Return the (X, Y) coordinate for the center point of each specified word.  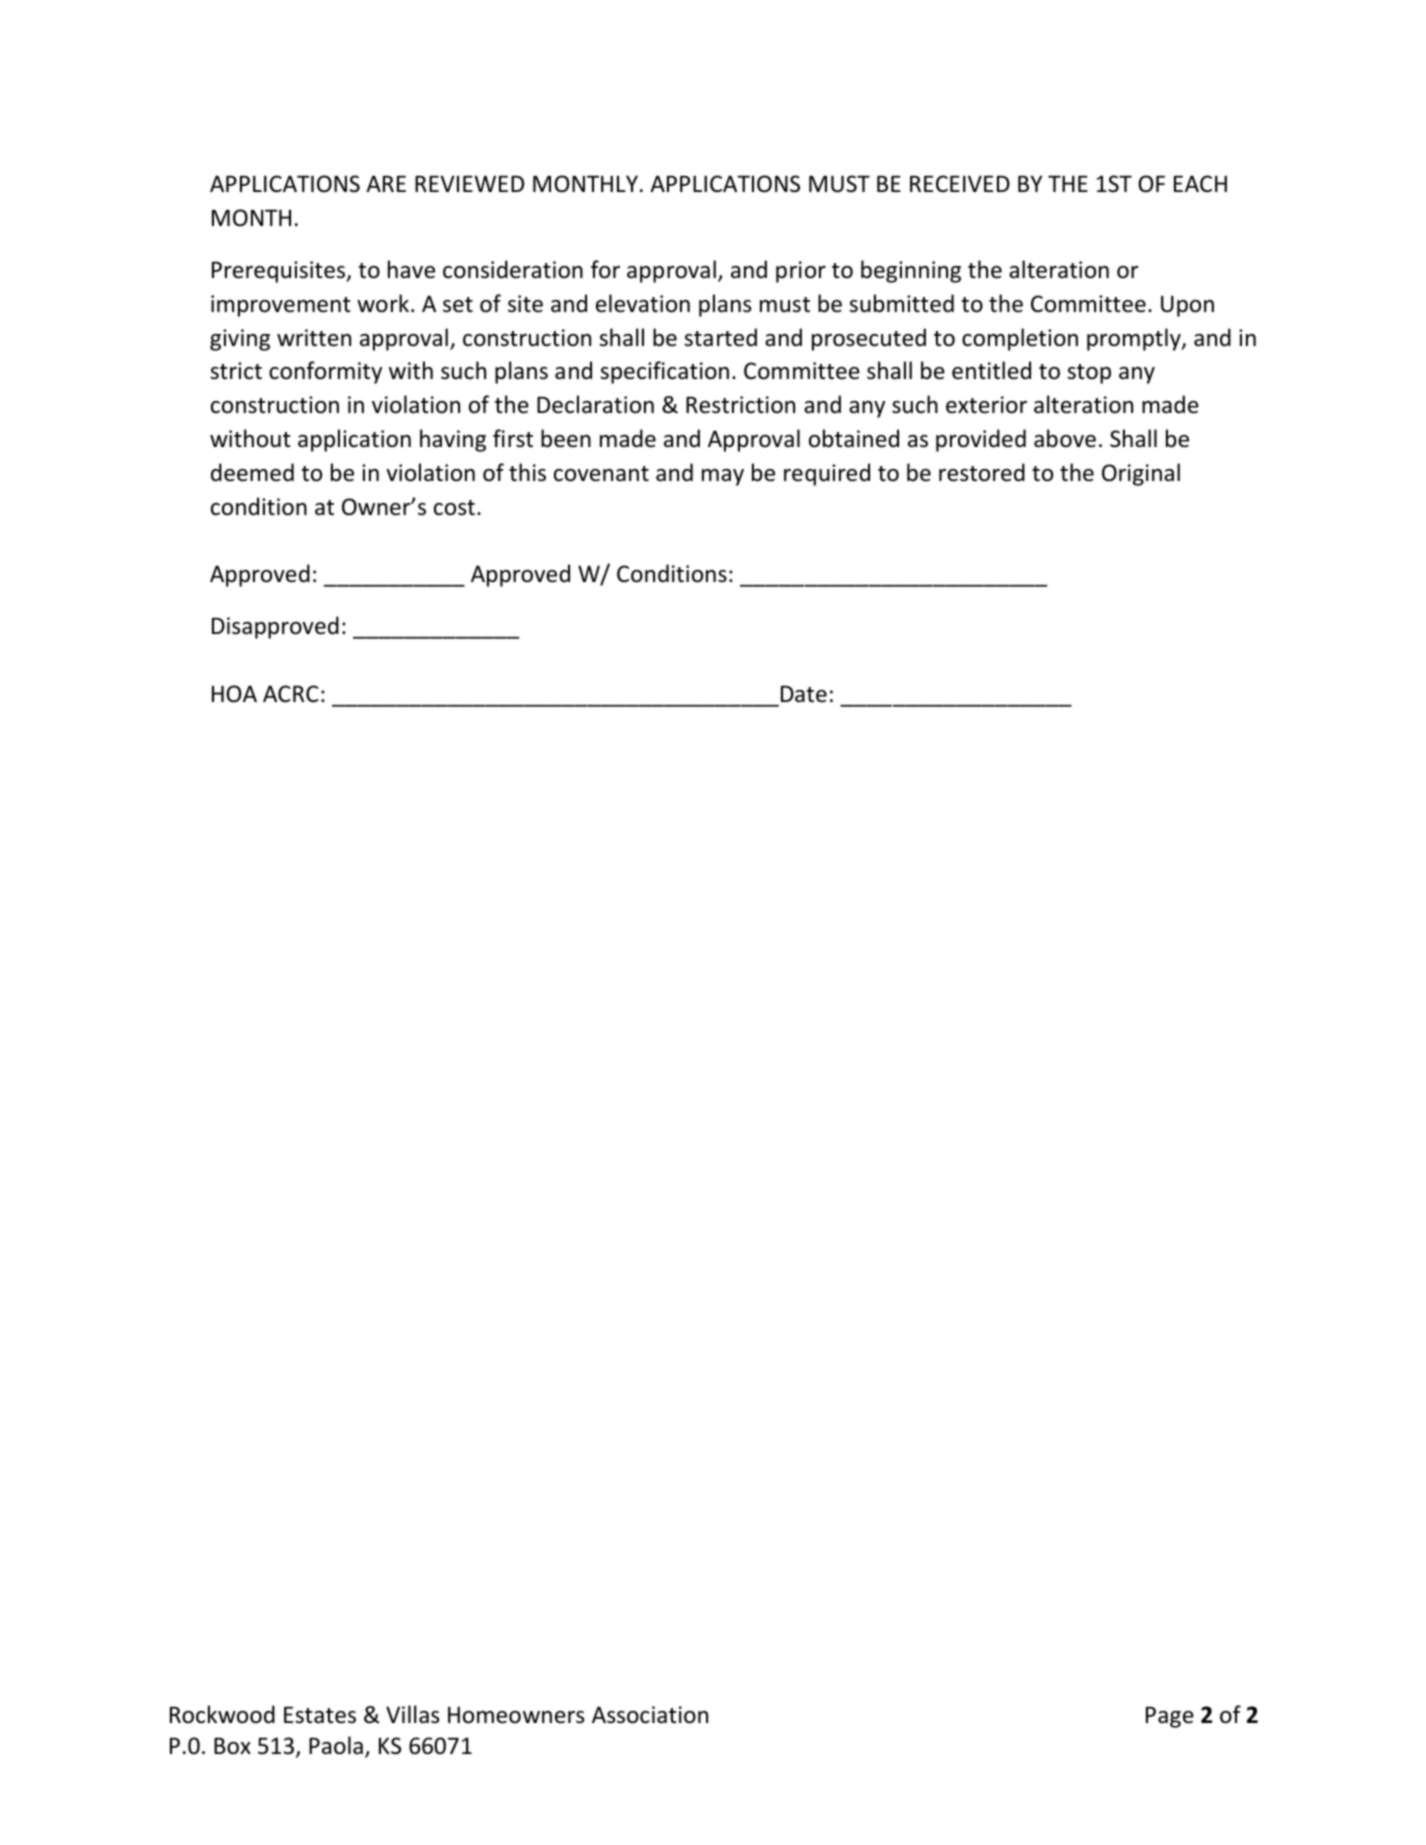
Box (232, 1746)
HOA (234, 694)
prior (801, 272)
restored (982, 472)
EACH (1200, 183)
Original (1141, 474)
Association (650, 1715)
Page (1170, 1717)
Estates (320, 1715)
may (723, 477)
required (827, 474)
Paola (336, 1745)
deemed (252, 472)
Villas (412, 1714)
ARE (386, 183)
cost (454, 508)
